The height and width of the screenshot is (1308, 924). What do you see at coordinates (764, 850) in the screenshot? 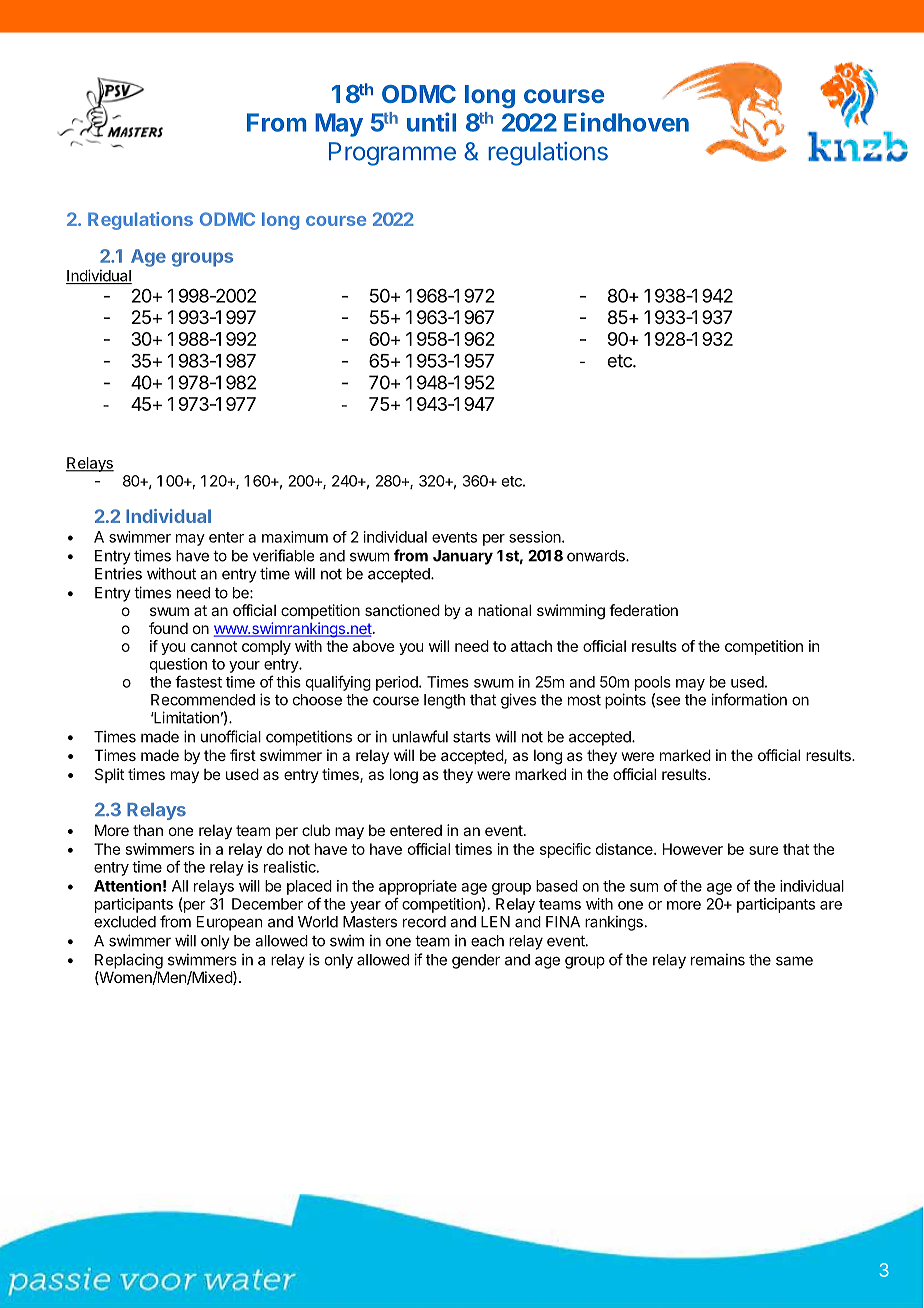
I see `sure` at bounding box center [764, 850].
